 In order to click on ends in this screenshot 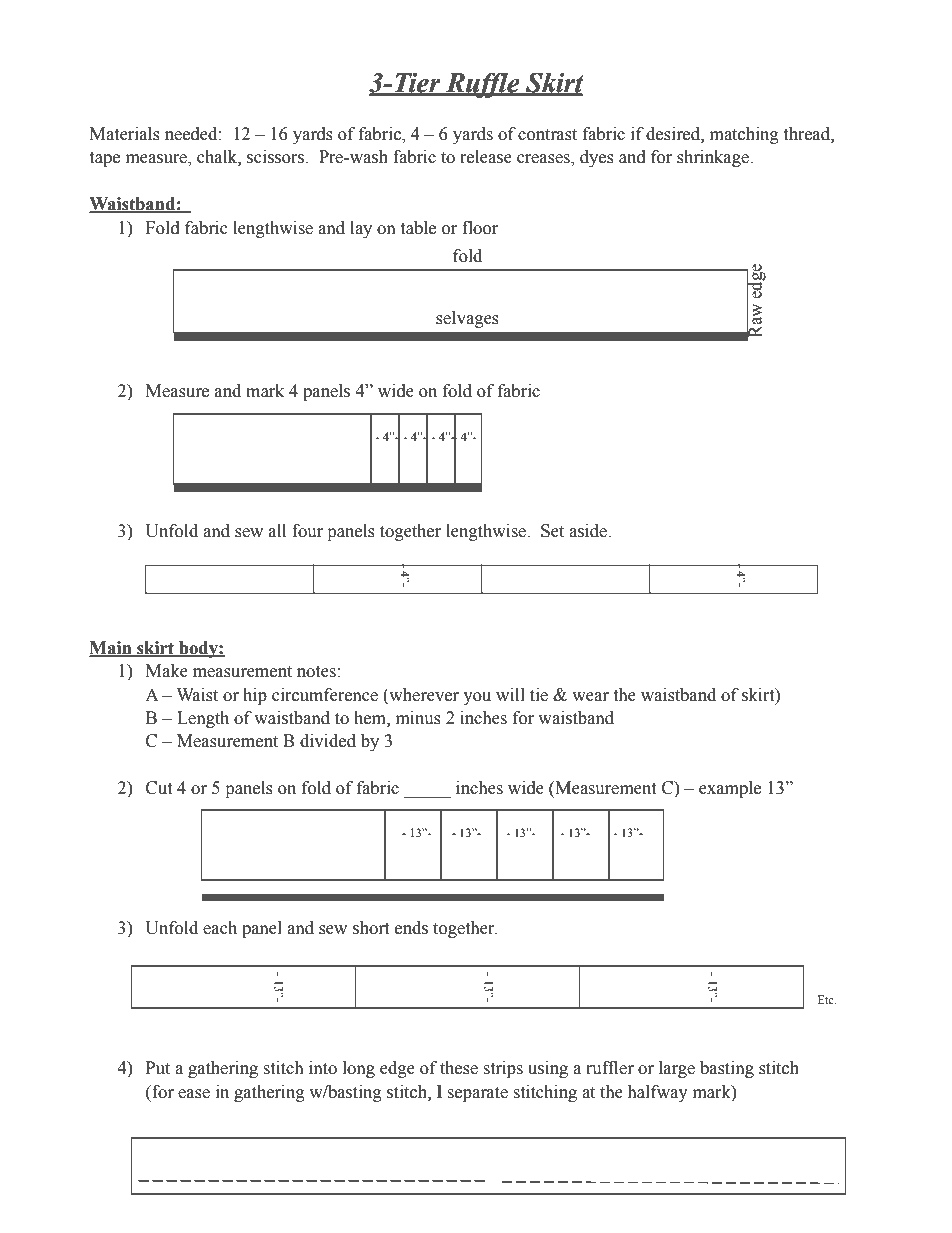, I will do `click(411, 928)`.
